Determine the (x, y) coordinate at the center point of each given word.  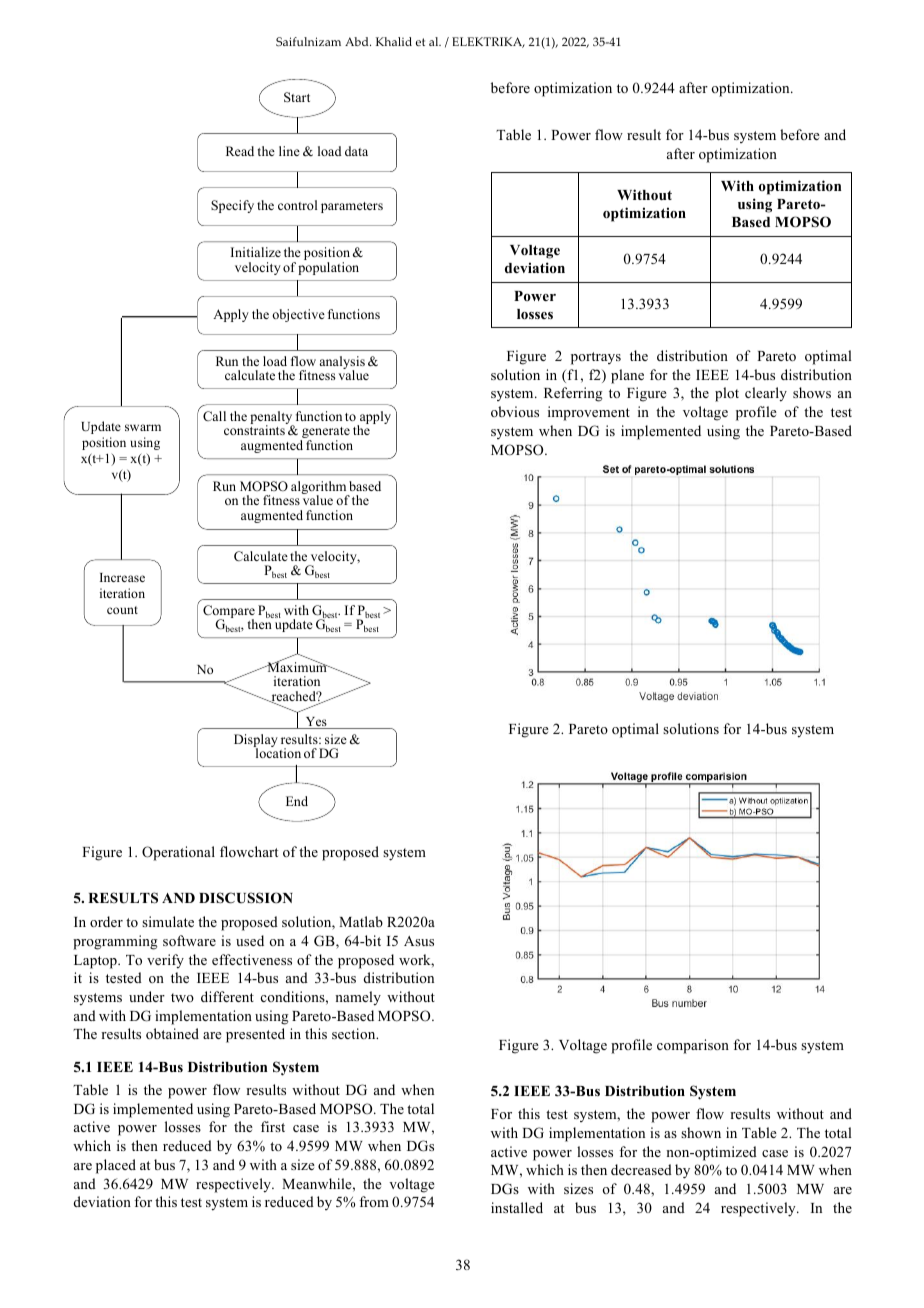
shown (701, 1132)
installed (517, 1207)
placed (116, 1166)
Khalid (394, 41)
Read (240, 151)
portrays (596, 358)
